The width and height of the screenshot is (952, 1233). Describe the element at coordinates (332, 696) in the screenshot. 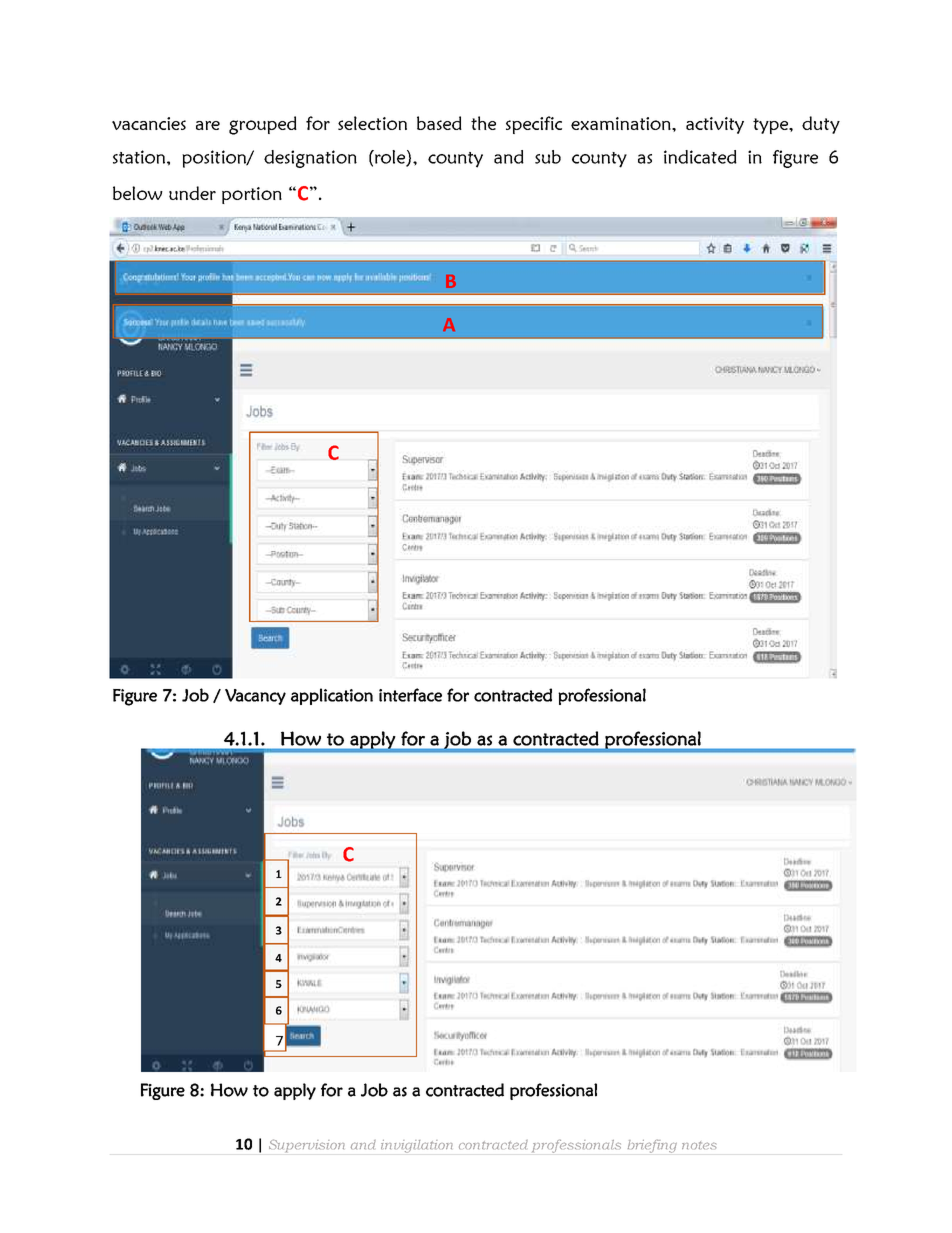

I see `application` at that location.
